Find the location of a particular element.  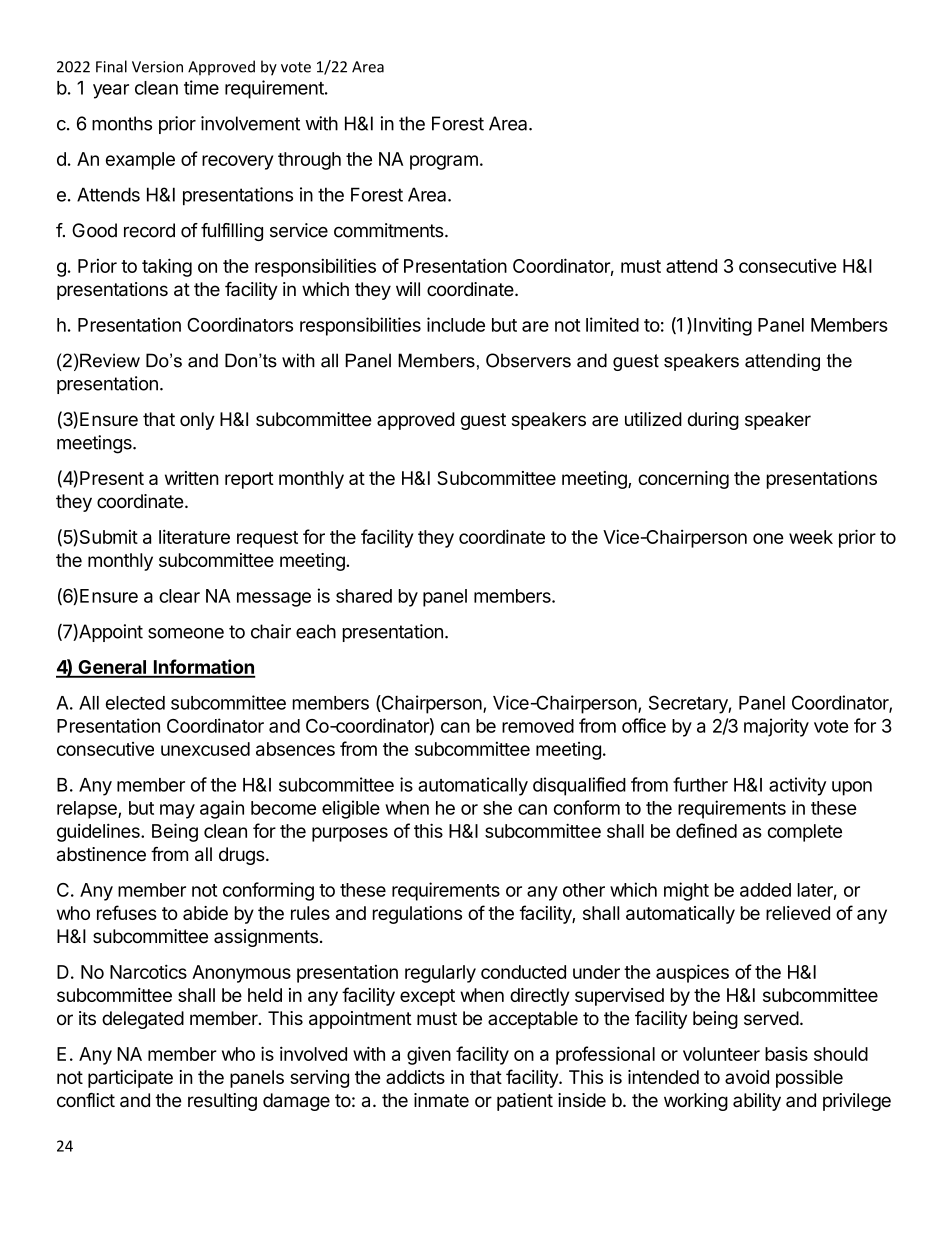

program is located at coordinates (444, 162).
